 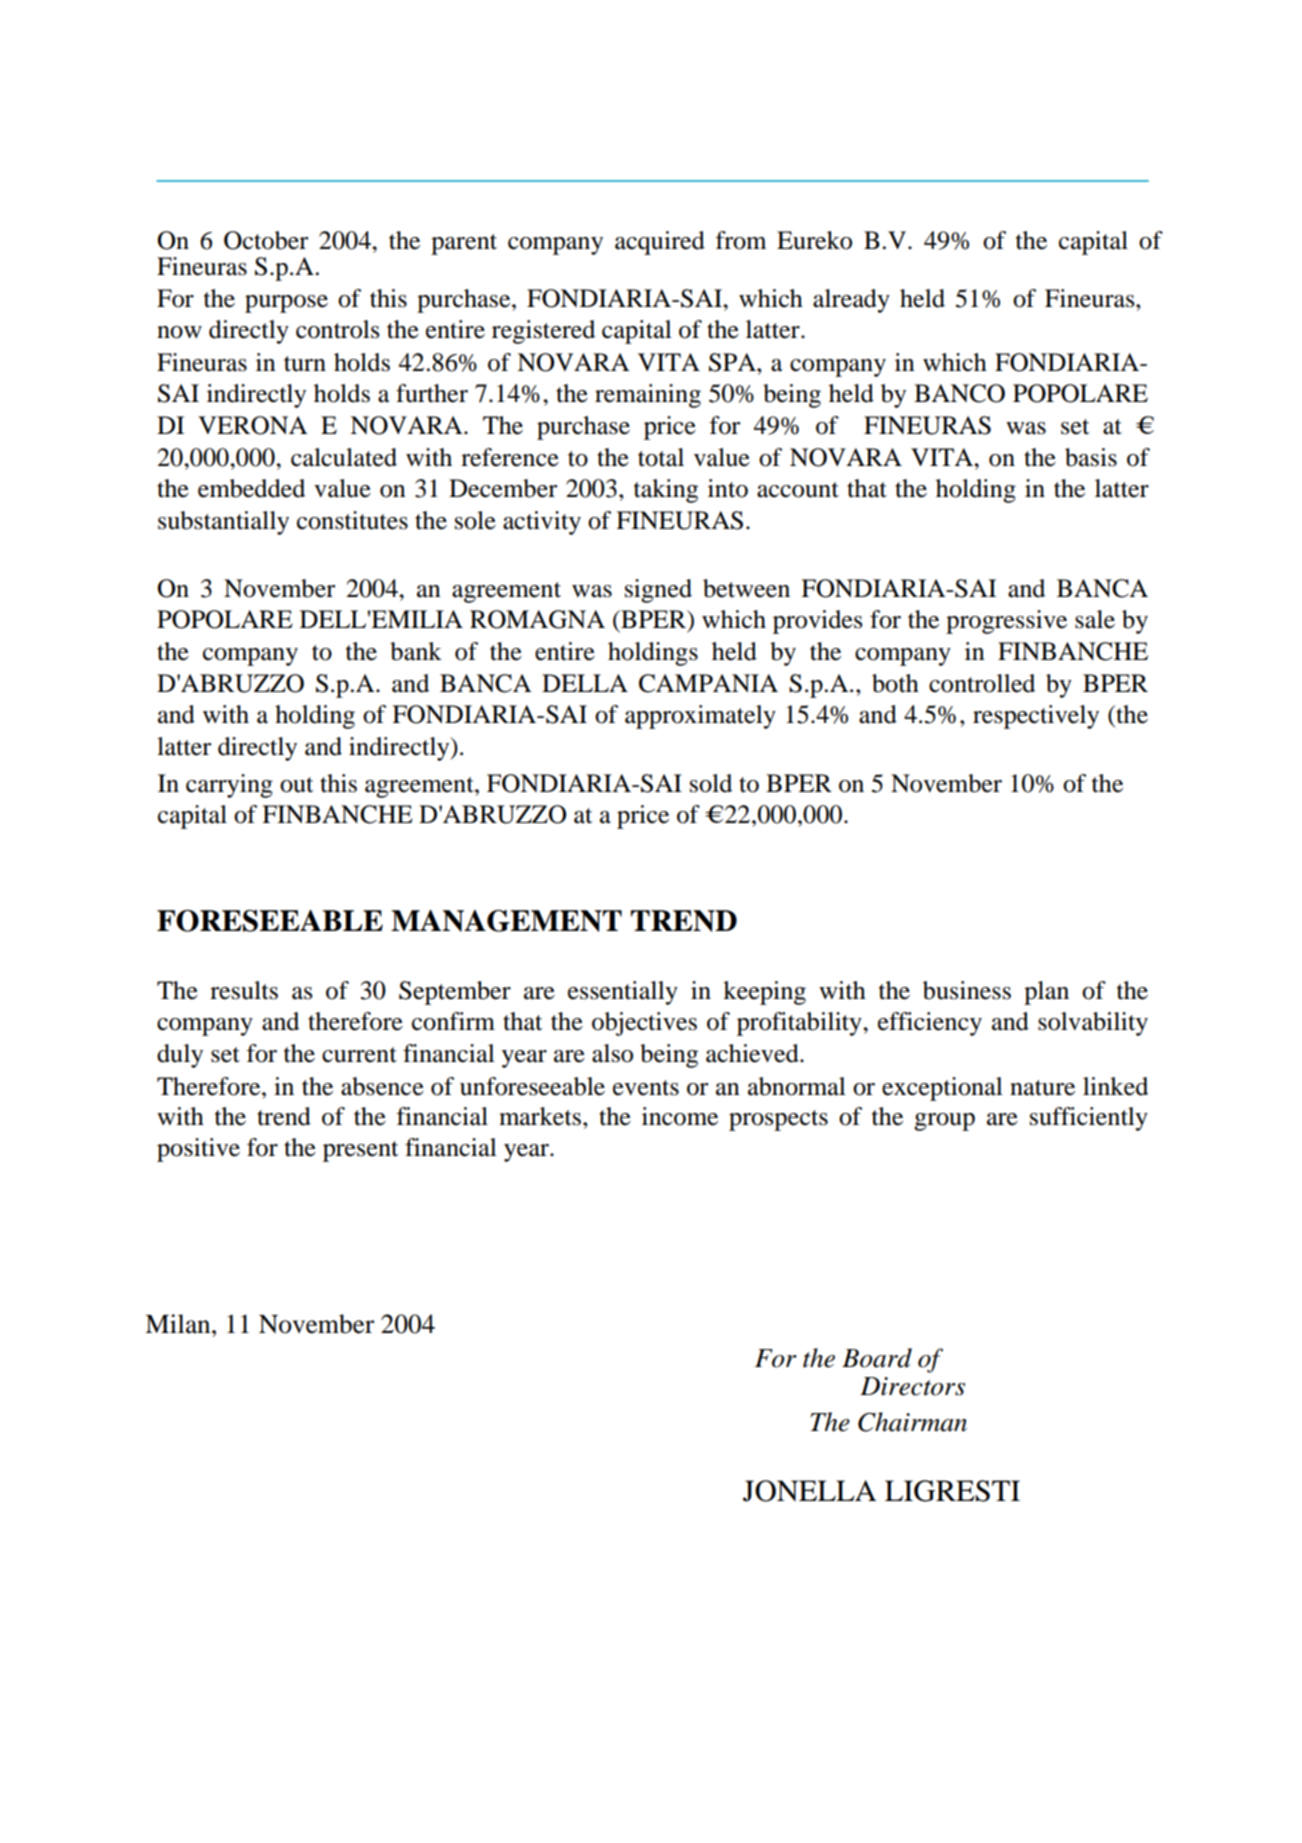 What do you see at coordinates (967, 990) in the image?
I see `business` at bounding box center [967, 990].
